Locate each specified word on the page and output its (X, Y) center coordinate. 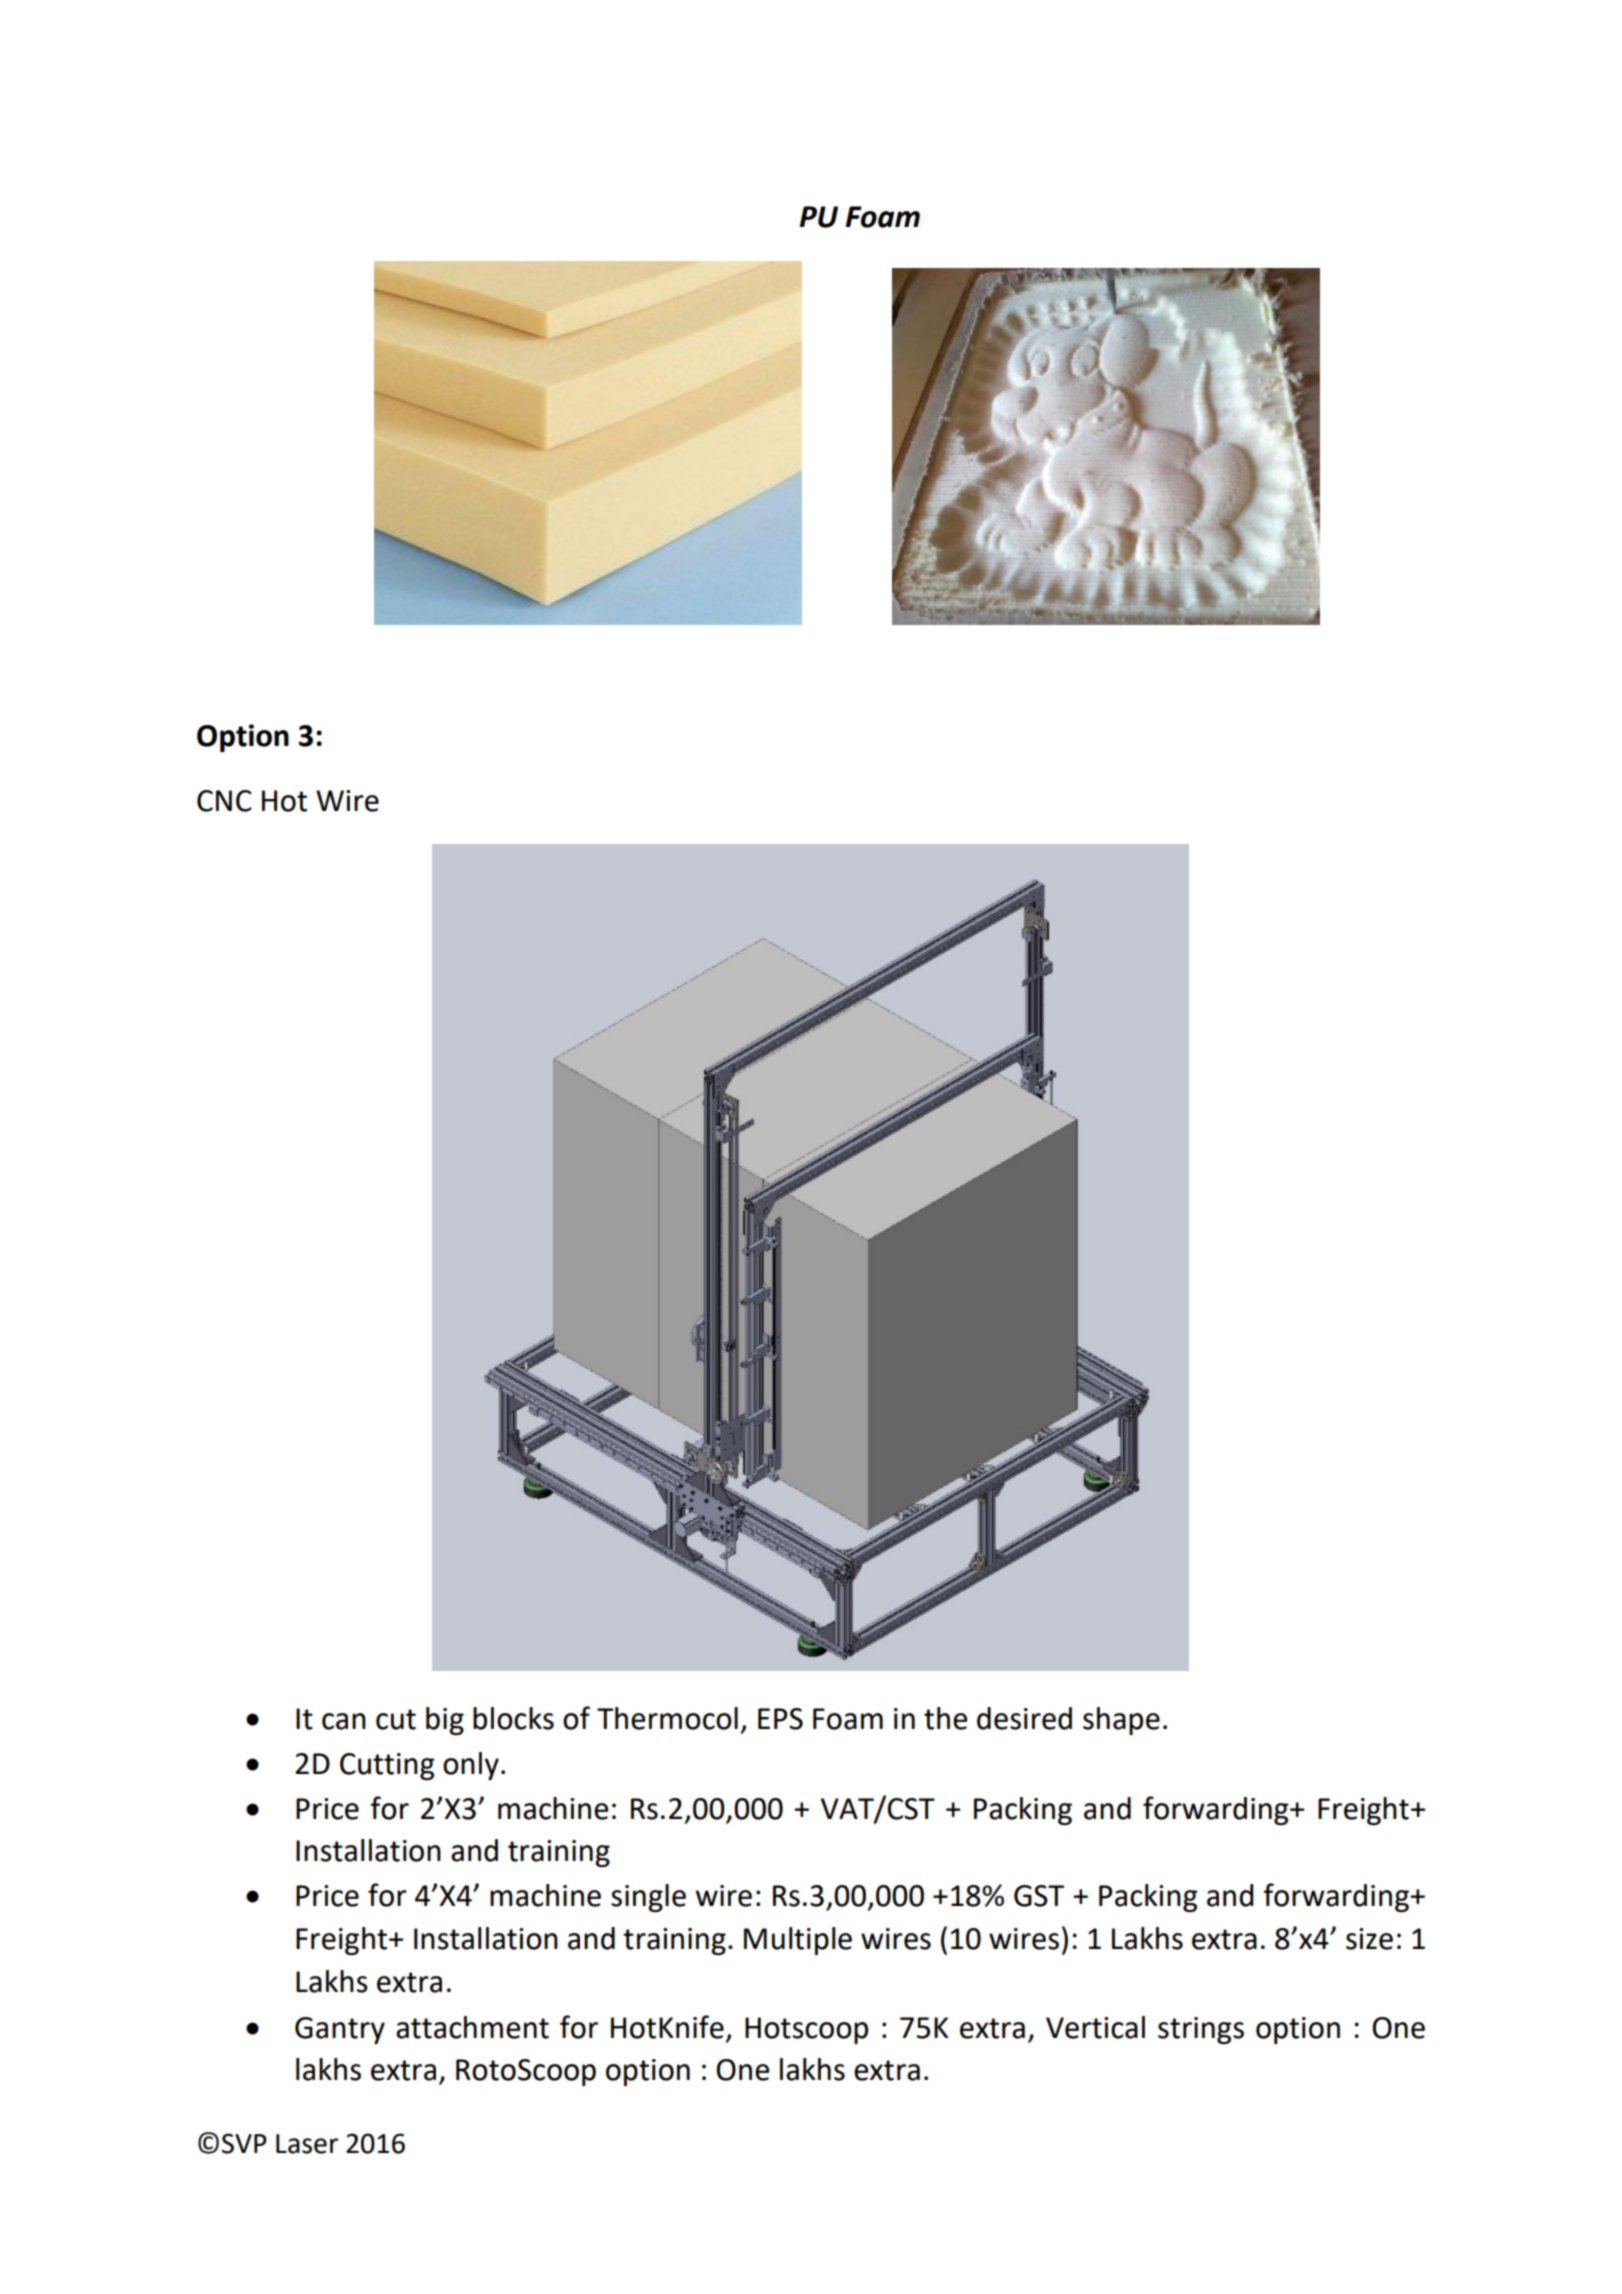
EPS (780, 1719)
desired (1024, 1718)
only (471, 1766)
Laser (307, 2144)
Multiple (798, 1941)
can (344, 1721)
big (445, 1721)
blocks (513, 1718)
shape (1121, 1721)
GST (1039, 1896)
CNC (224, 801)
